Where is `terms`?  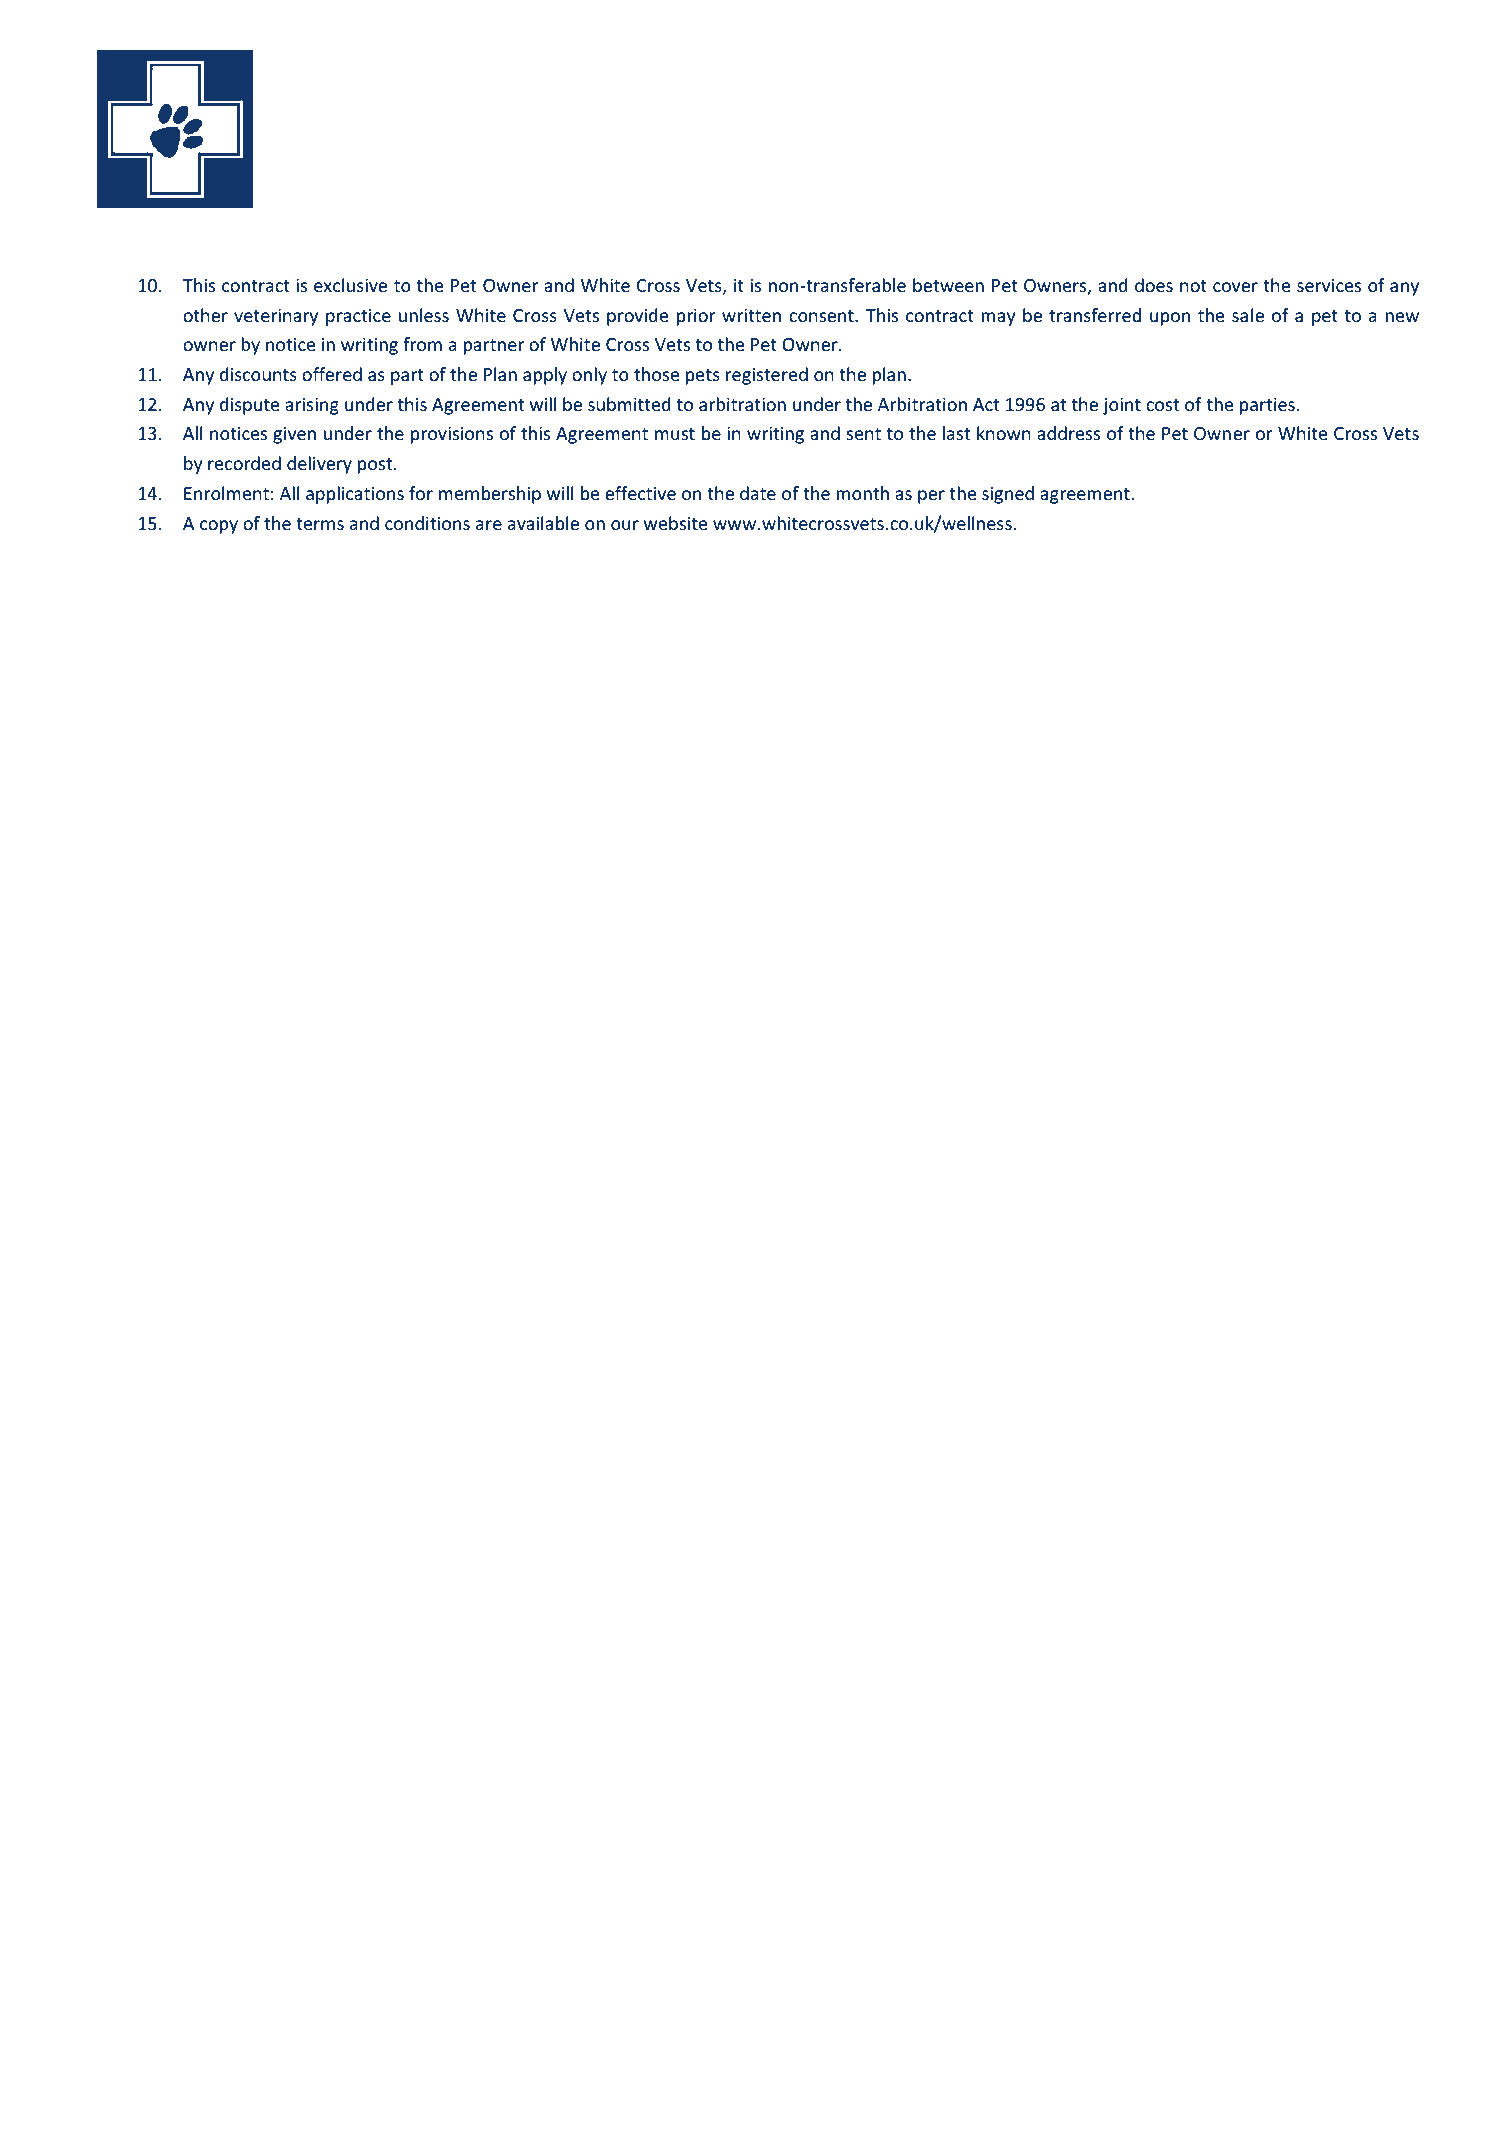 terms is located at coordinates (320, 524).
